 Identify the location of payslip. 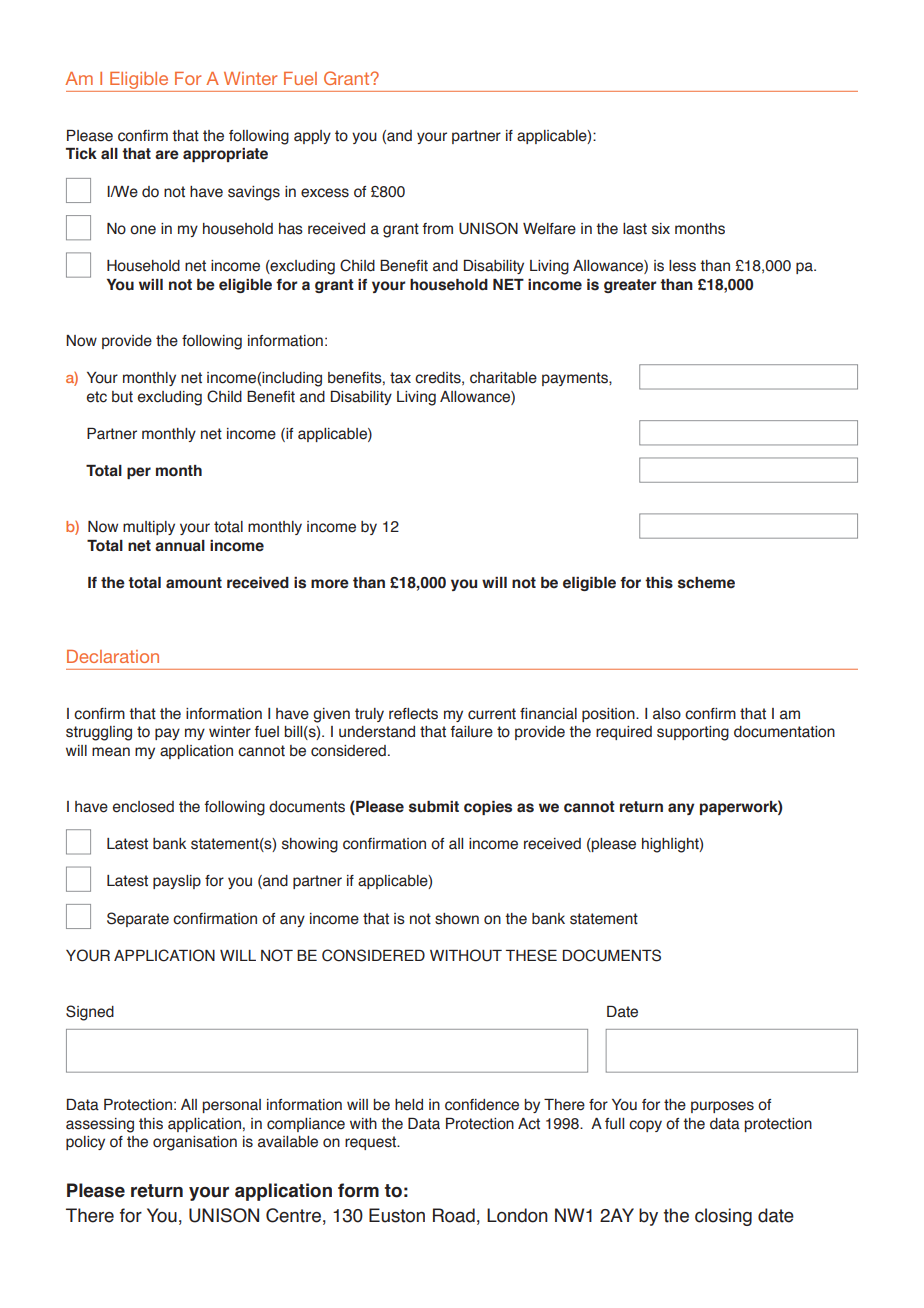
(177, 882).
